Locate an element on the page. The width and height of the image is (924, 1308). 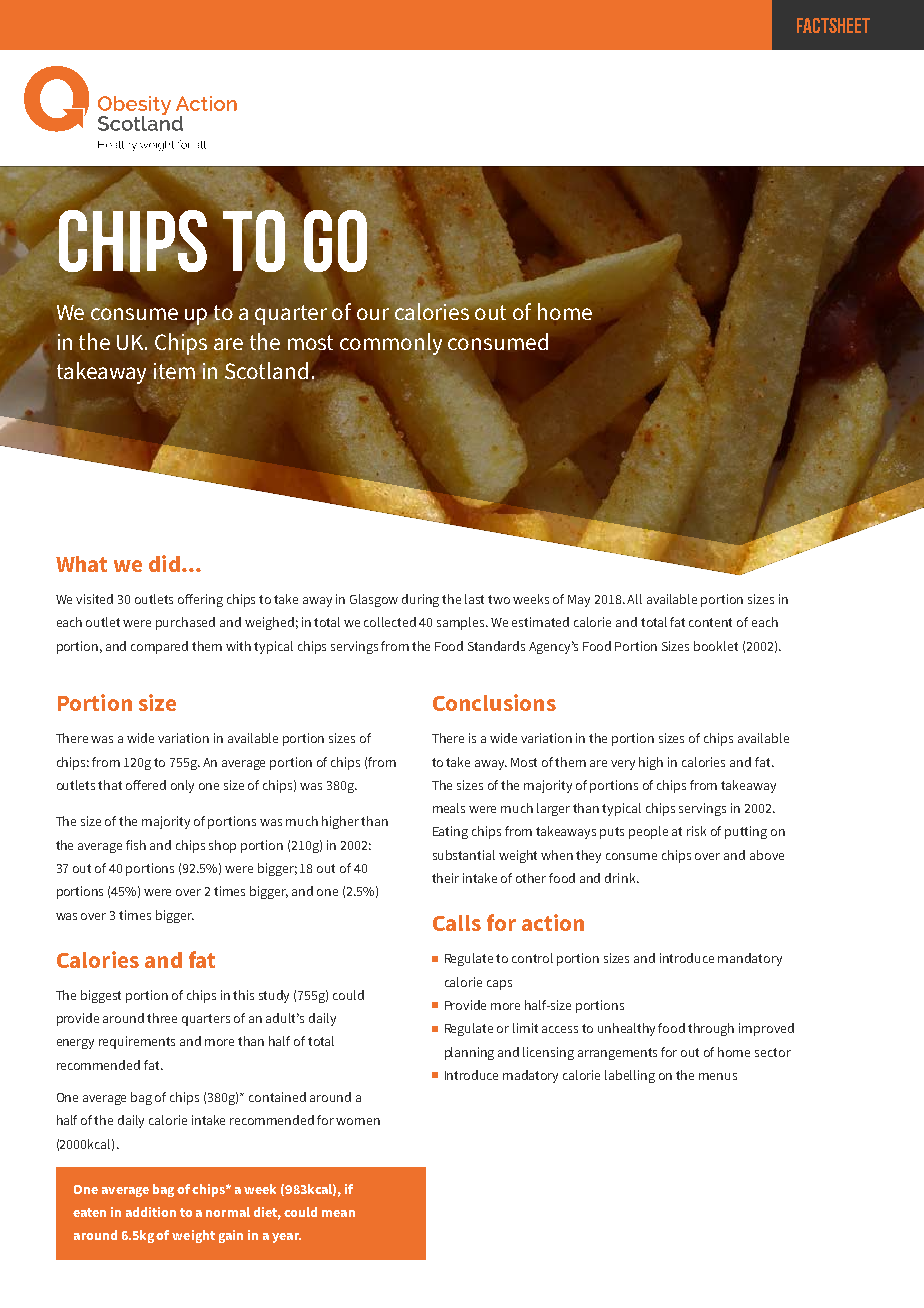
collected is located at coordinates (390, 622).
